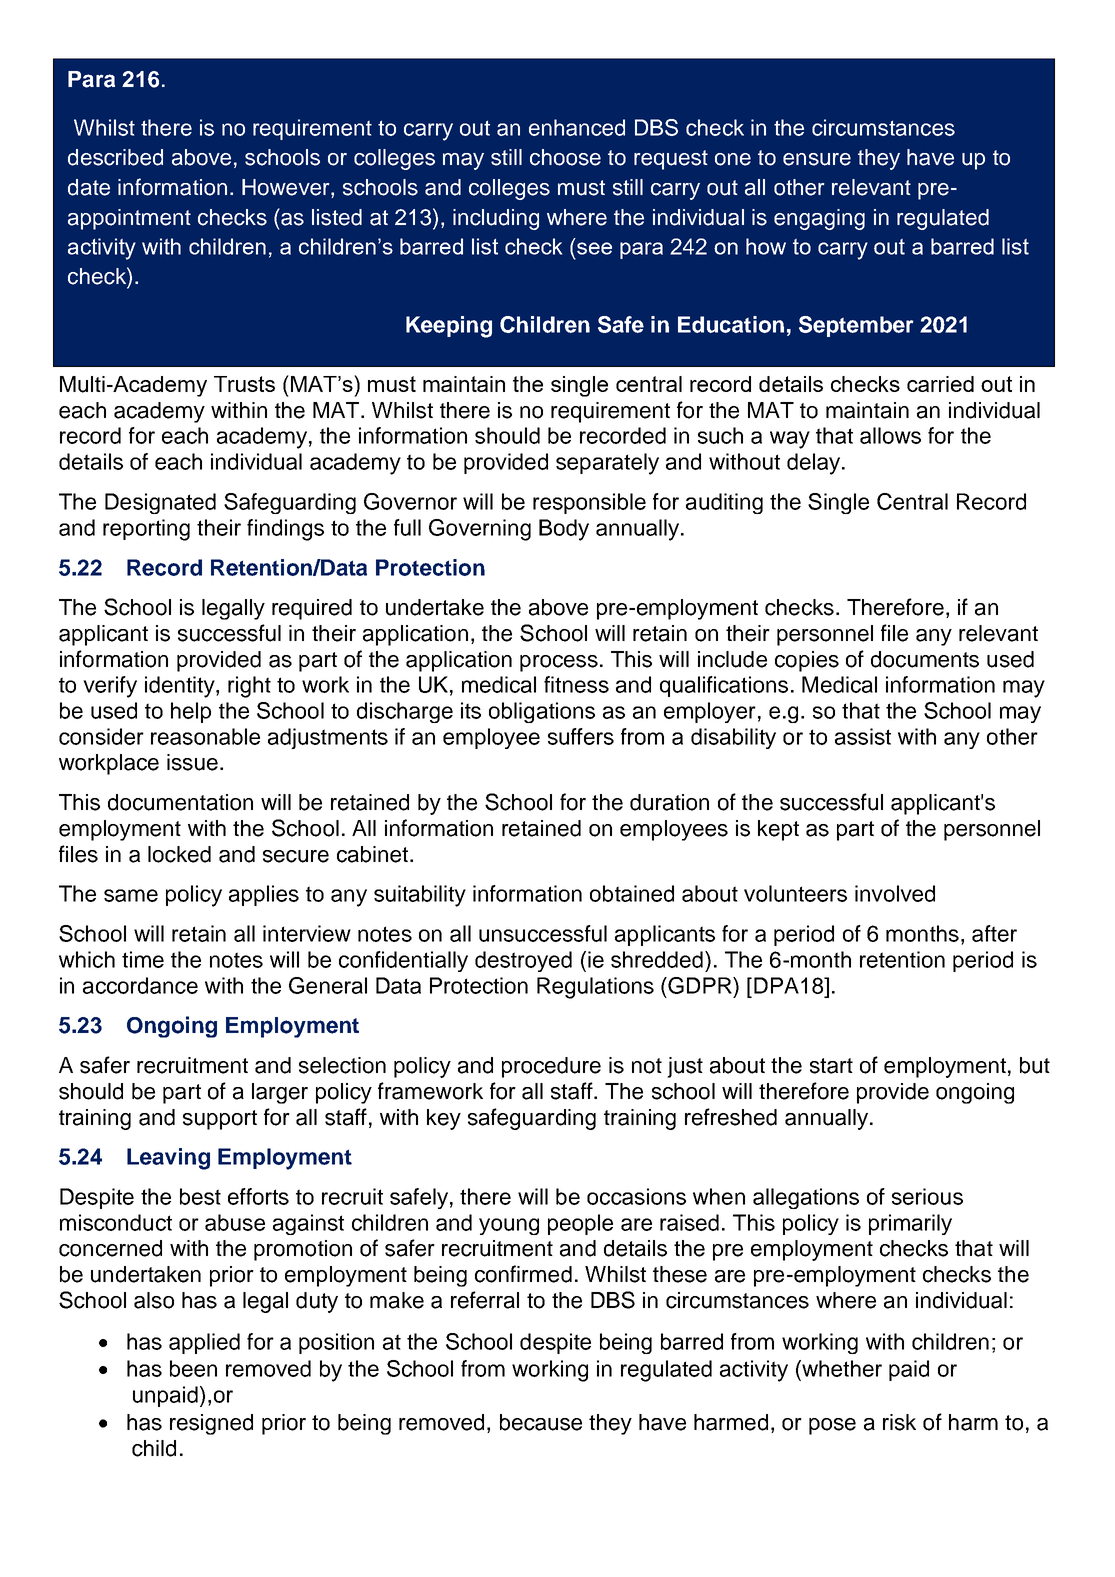  What do you see at coordinates (220, 1120) in the page?
I see `support` at bounding box center [220, 1120].
